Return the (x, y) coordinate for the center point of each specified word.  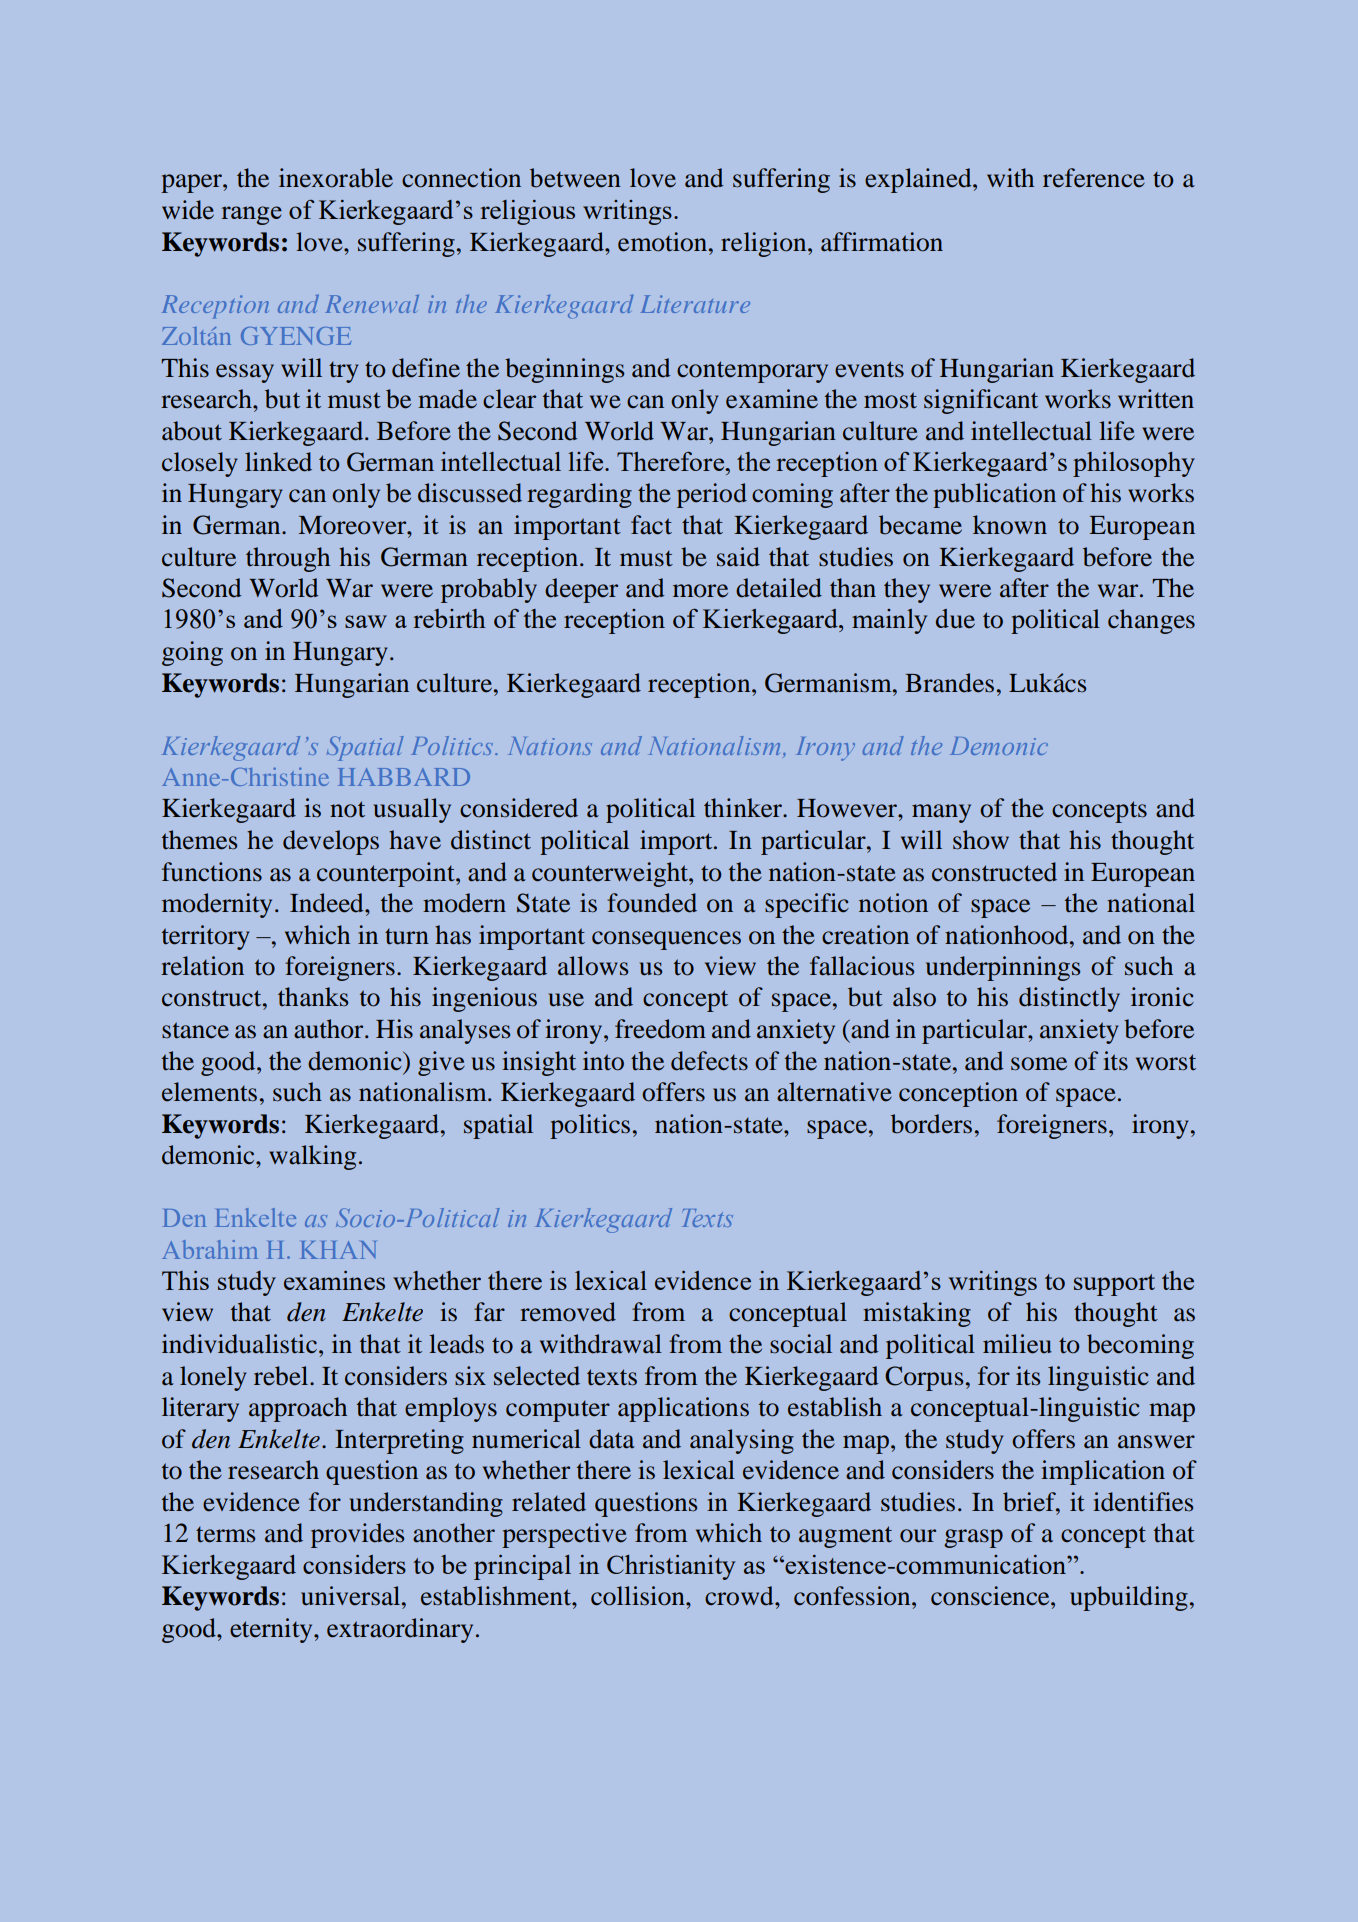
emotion (664, 242)
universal (352, 1596)
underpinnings (1003, 968)
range (251, 215)
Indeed (328, 903)
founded (652, 903)
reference (1094, 178)
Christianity (671, 1567)
